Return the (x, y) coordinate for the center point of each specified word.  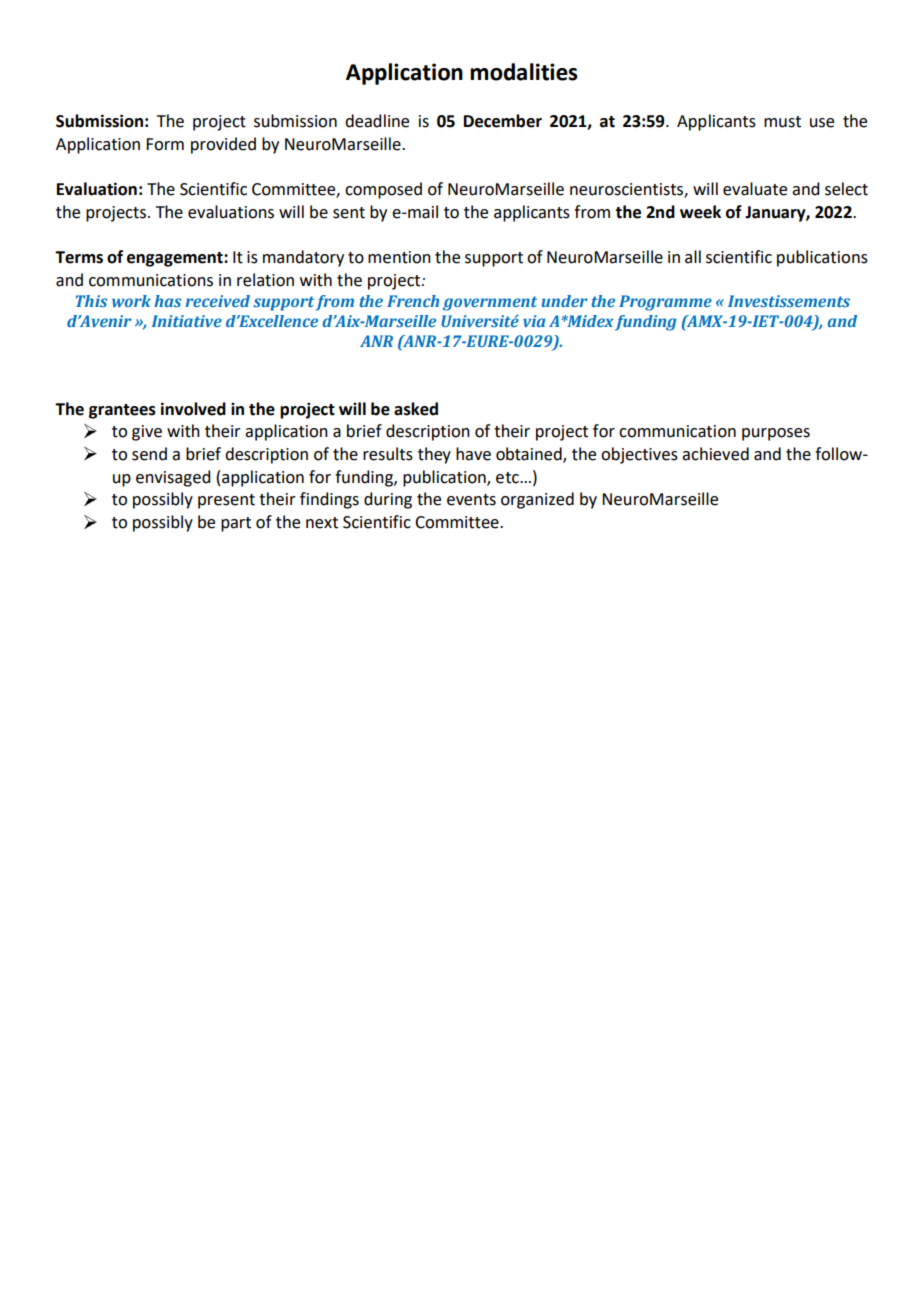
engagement (176, 259)
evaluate (755, 189)
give (147, 433)
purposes (776, 434)
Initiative (187, 321)
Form (165, 144)
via (534, 321)
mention (399, 257)
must (782, 122)
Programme (665, 303)
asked (416, 409)
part (236, 524)
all (693, 257)
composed (383, 190)
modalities (524, 72)
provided (223, 145)
